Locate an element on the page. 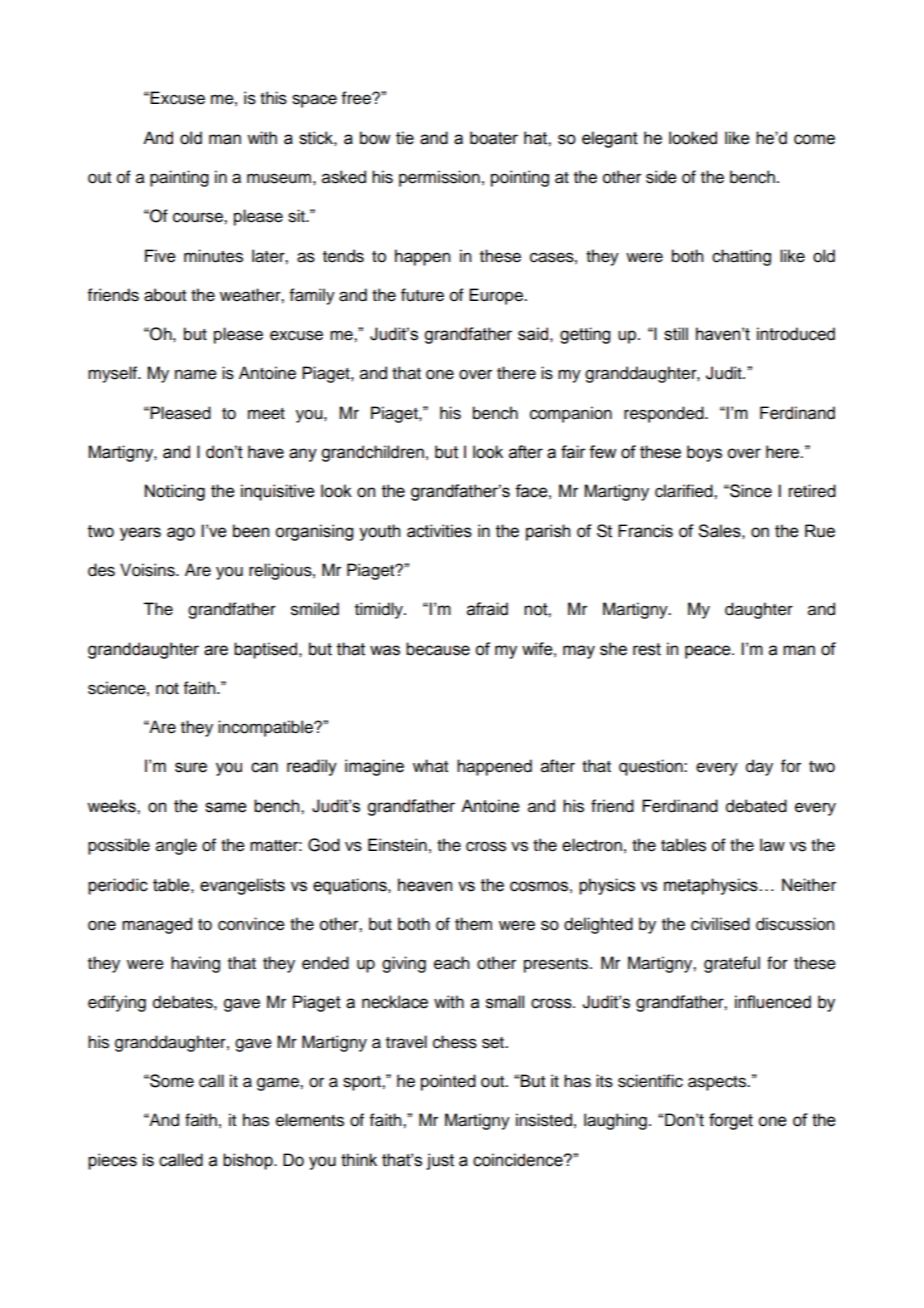 Image resolution: width=924 pixels, height=1308 pixels. painting is located at coordinates (179, 178).
